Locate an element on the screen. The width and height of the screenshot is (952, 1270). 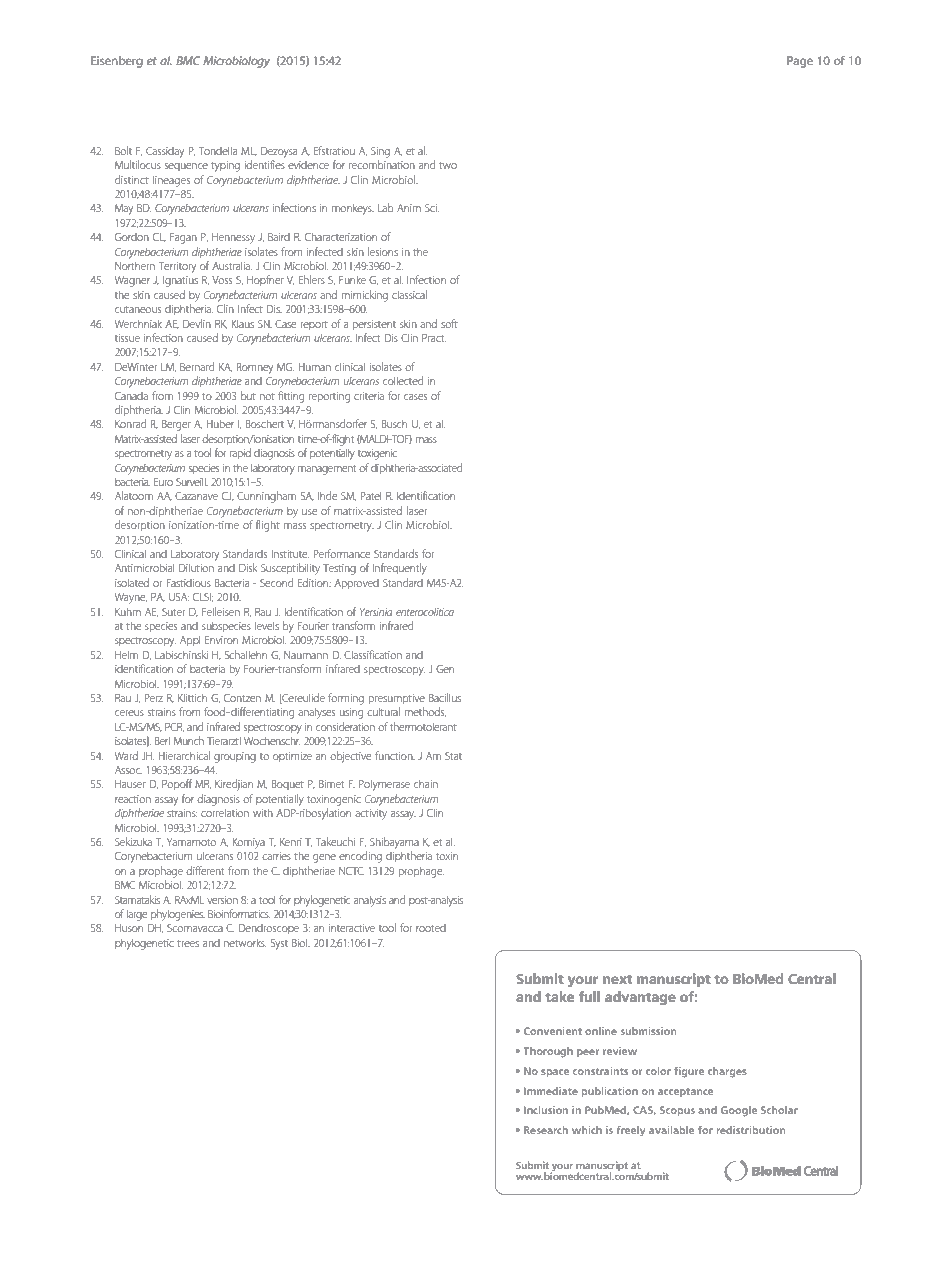
Stat is located at coordinates (453, 756).
